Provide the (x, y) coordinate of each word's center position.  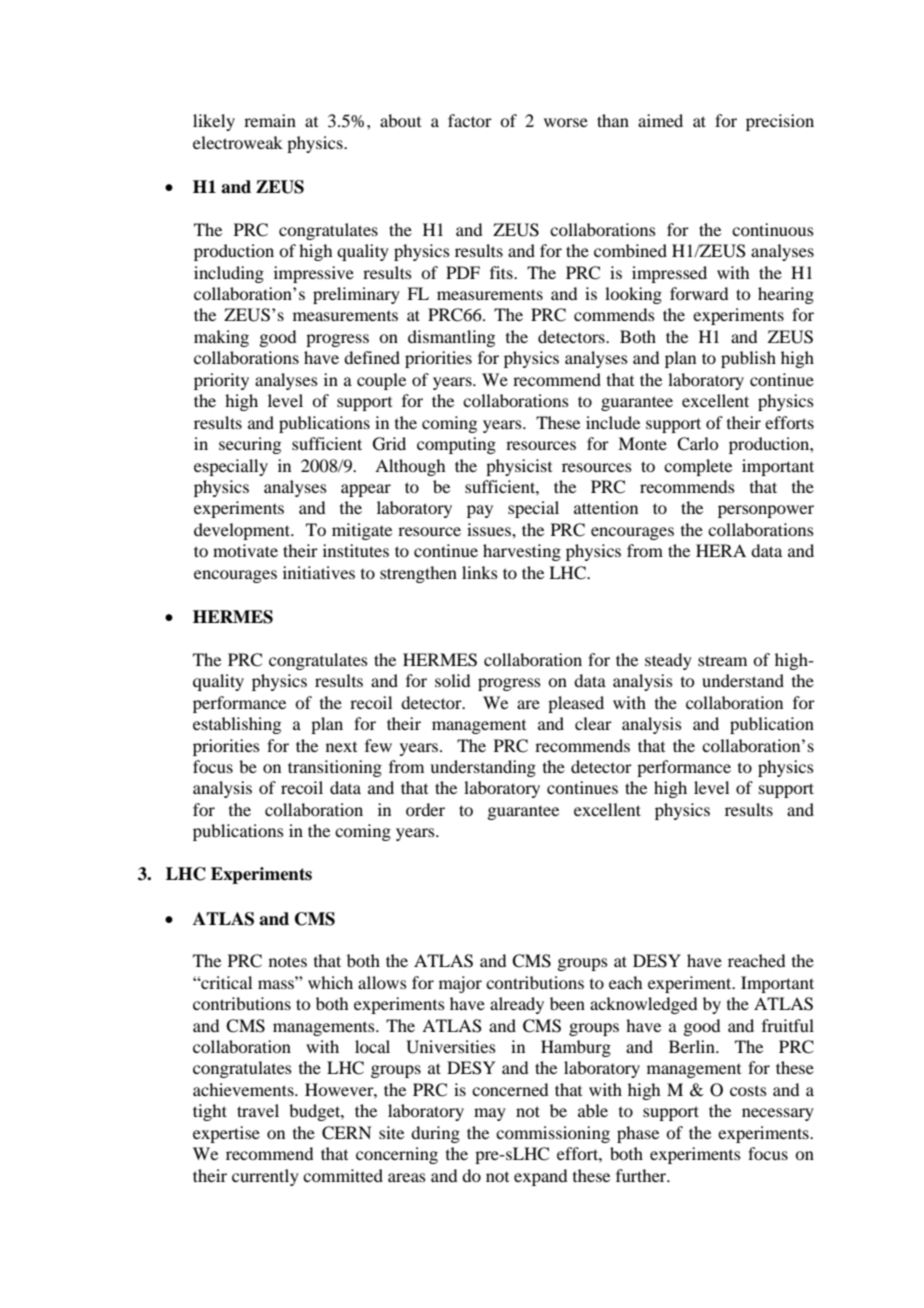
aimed (660, 120)
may (490, 1114)
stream (722, 660)
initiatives (319, 572)
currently (265, 1177)
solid (452, 680)
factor (470, 120)
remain (270, 120)
